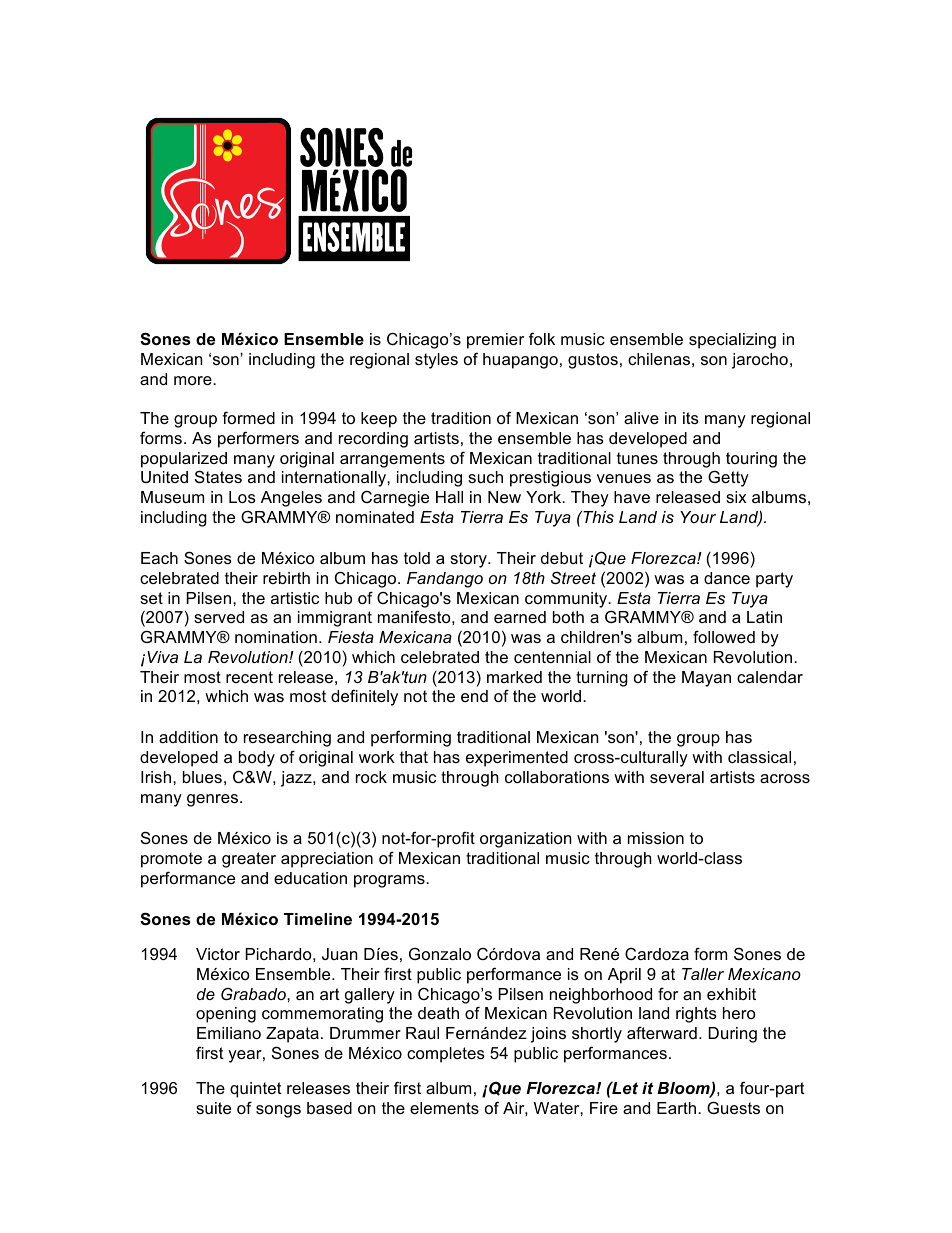 The image size is (952, 1233). What do you see at coordinates (219, 617) in the image?
I see `served` at bounding box center [219, 617].
